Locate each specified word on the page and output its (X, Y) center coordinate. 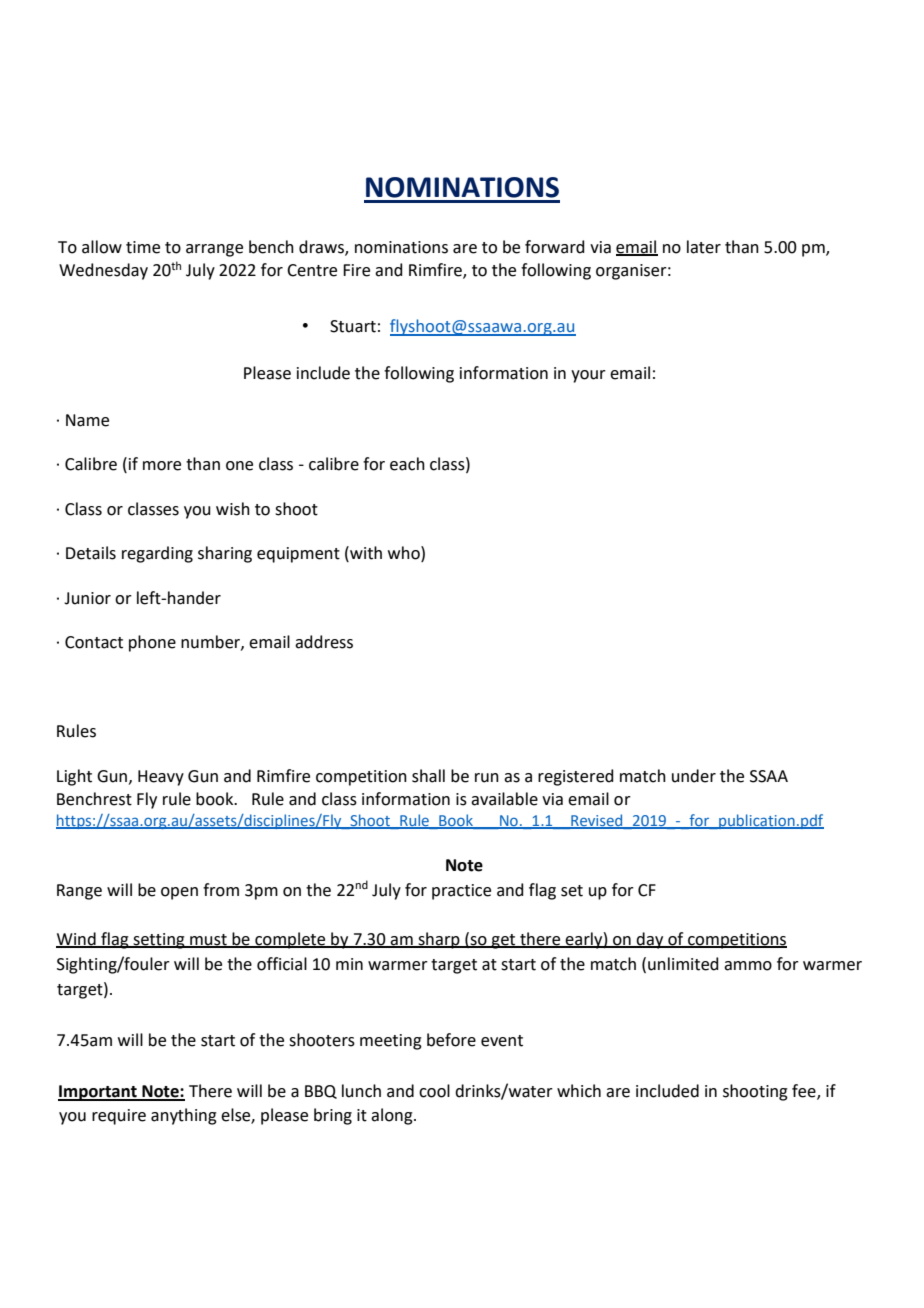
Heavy (161, 778)
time (143, 247)
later (704, 247)
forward (555, 247)
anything (184, 1116)
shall (428, 776)
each (407, 464)
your (588, 376)
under (694, 776)
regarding (157, 554)
